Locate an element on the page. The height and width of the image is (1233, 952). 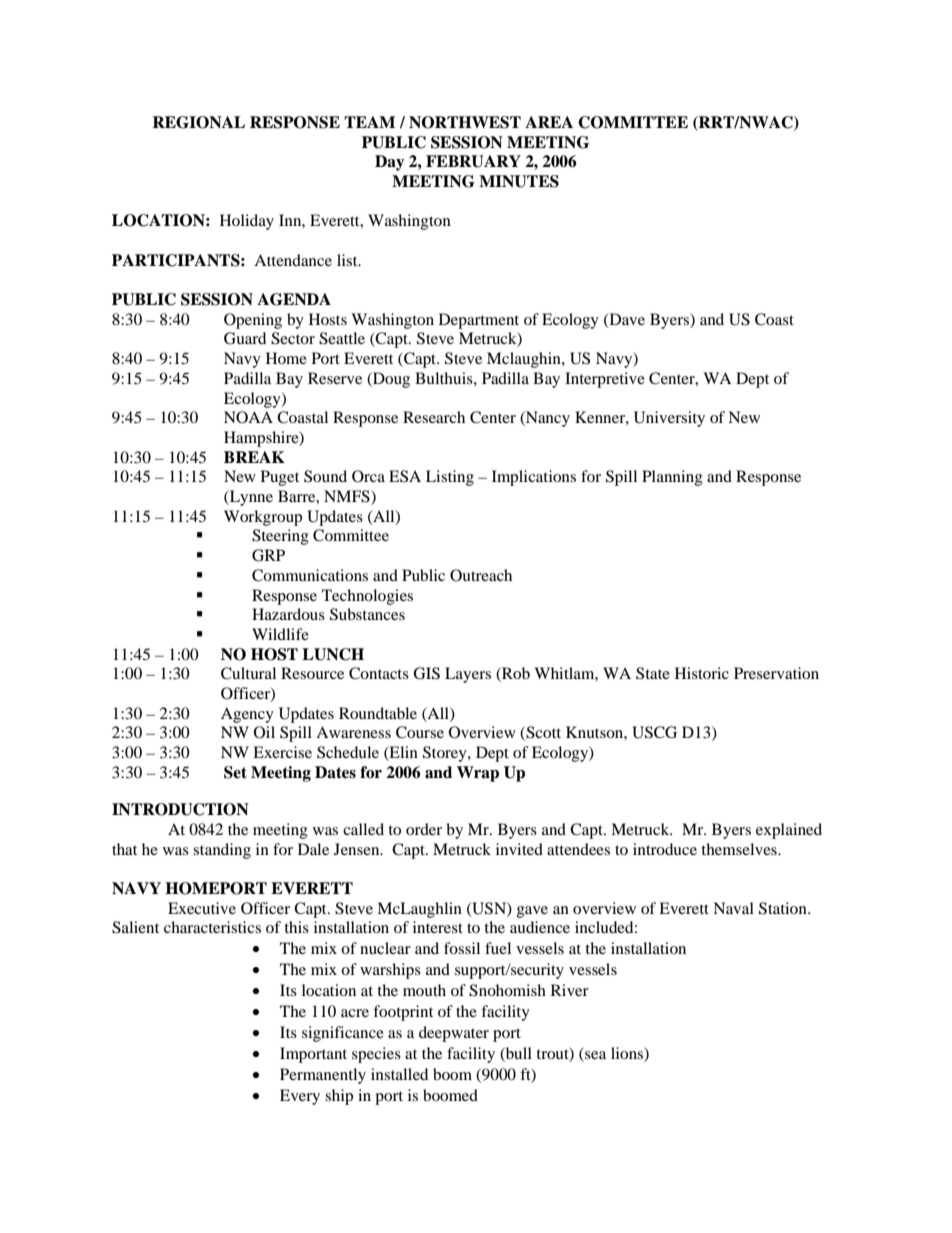
deepwater is located at coordinates (454, 1034).
